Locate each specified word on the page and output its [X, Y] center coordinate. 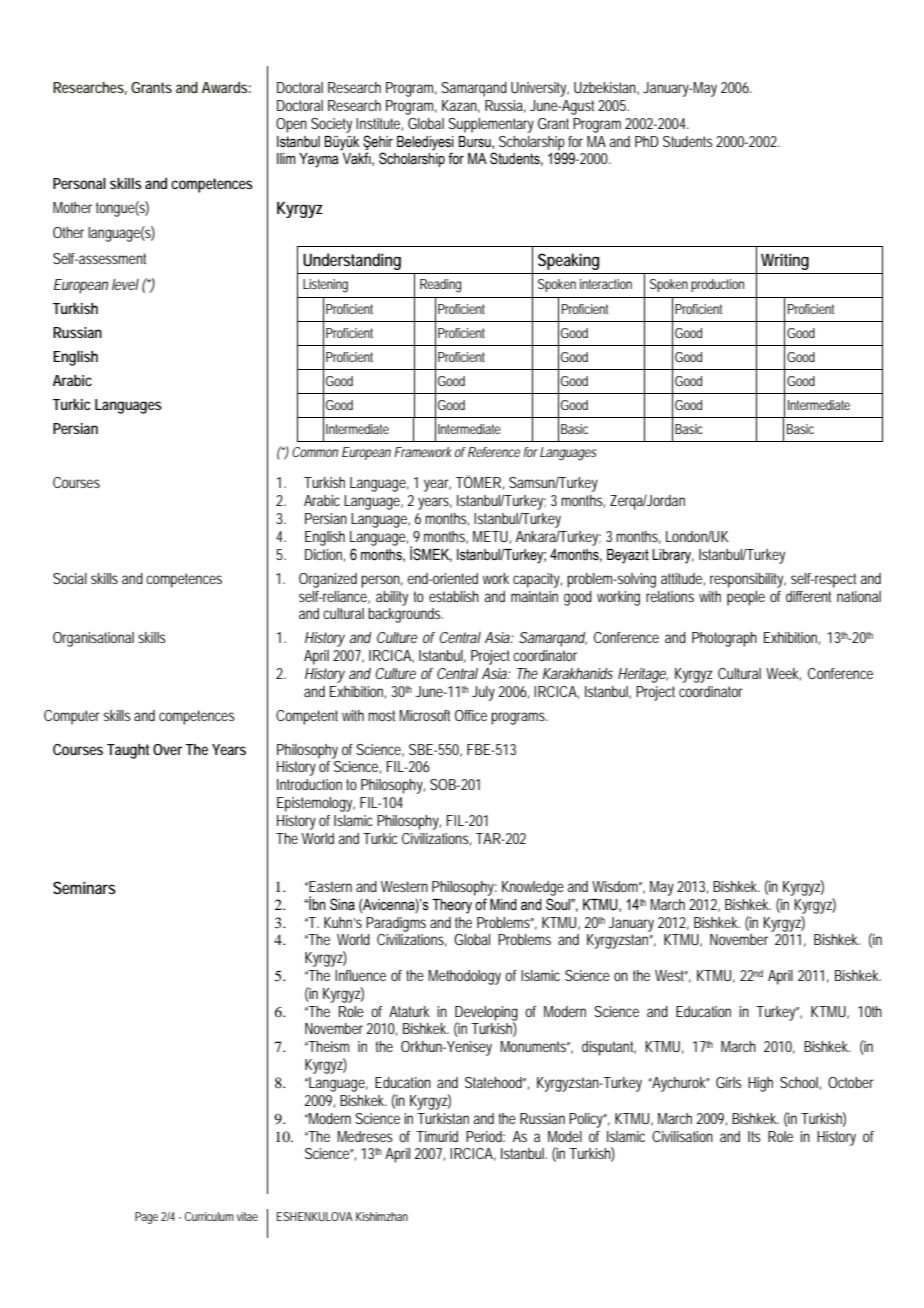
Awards [225, 87]
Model [565, 1136]
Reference [494, 452]
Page [146, 1218]
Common [315, 452]
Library [673, 556]
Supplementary [491, 125]
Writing [785, 261]
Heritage [642, 675]
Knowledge [533, 888]
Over [167, 749]
